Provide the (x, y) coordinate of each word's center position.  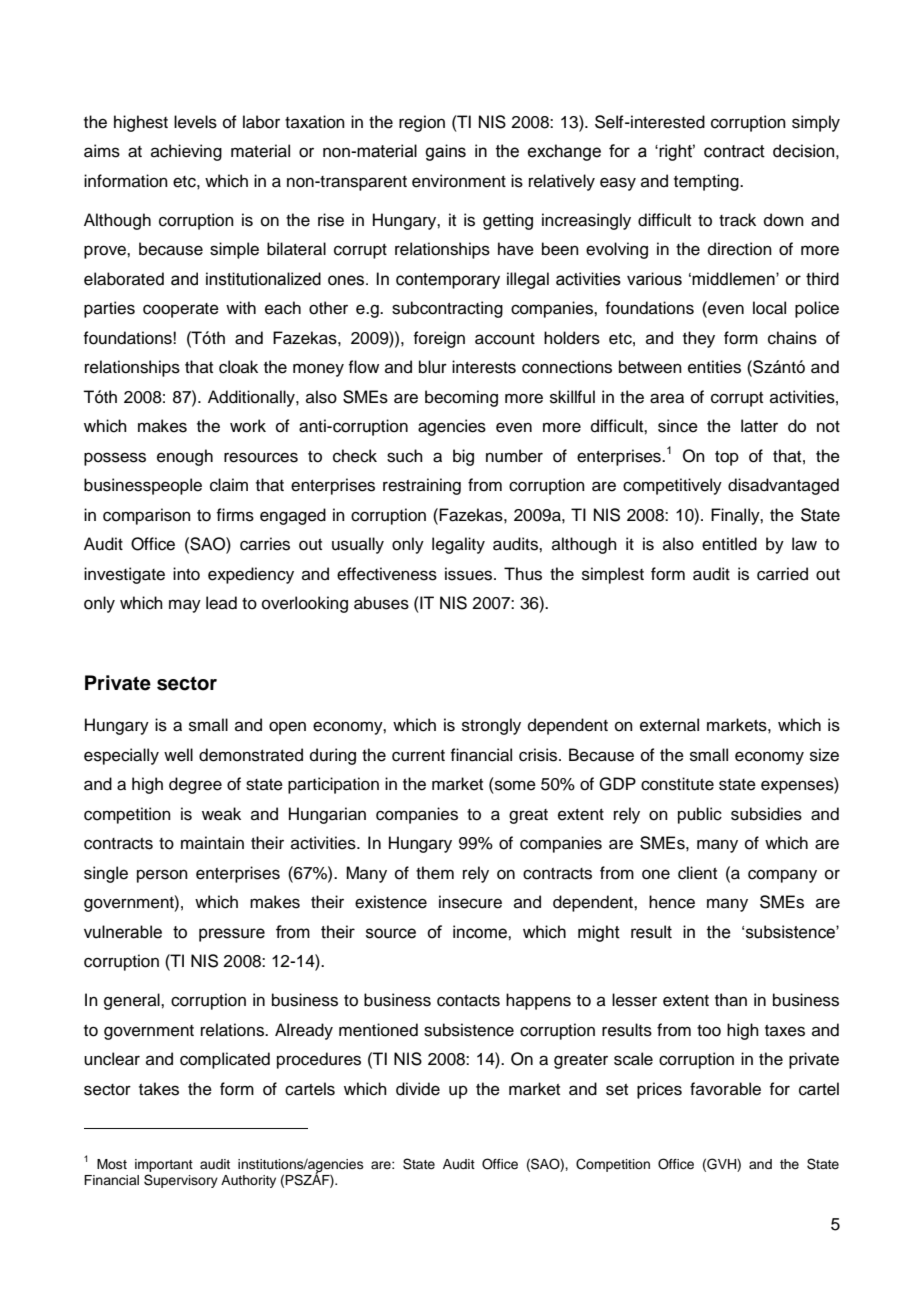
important (164, 1165)
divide (418, 1089)
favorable (725, 1089)
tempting (707, 182)
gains (445, 152)
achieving (186, 152)
